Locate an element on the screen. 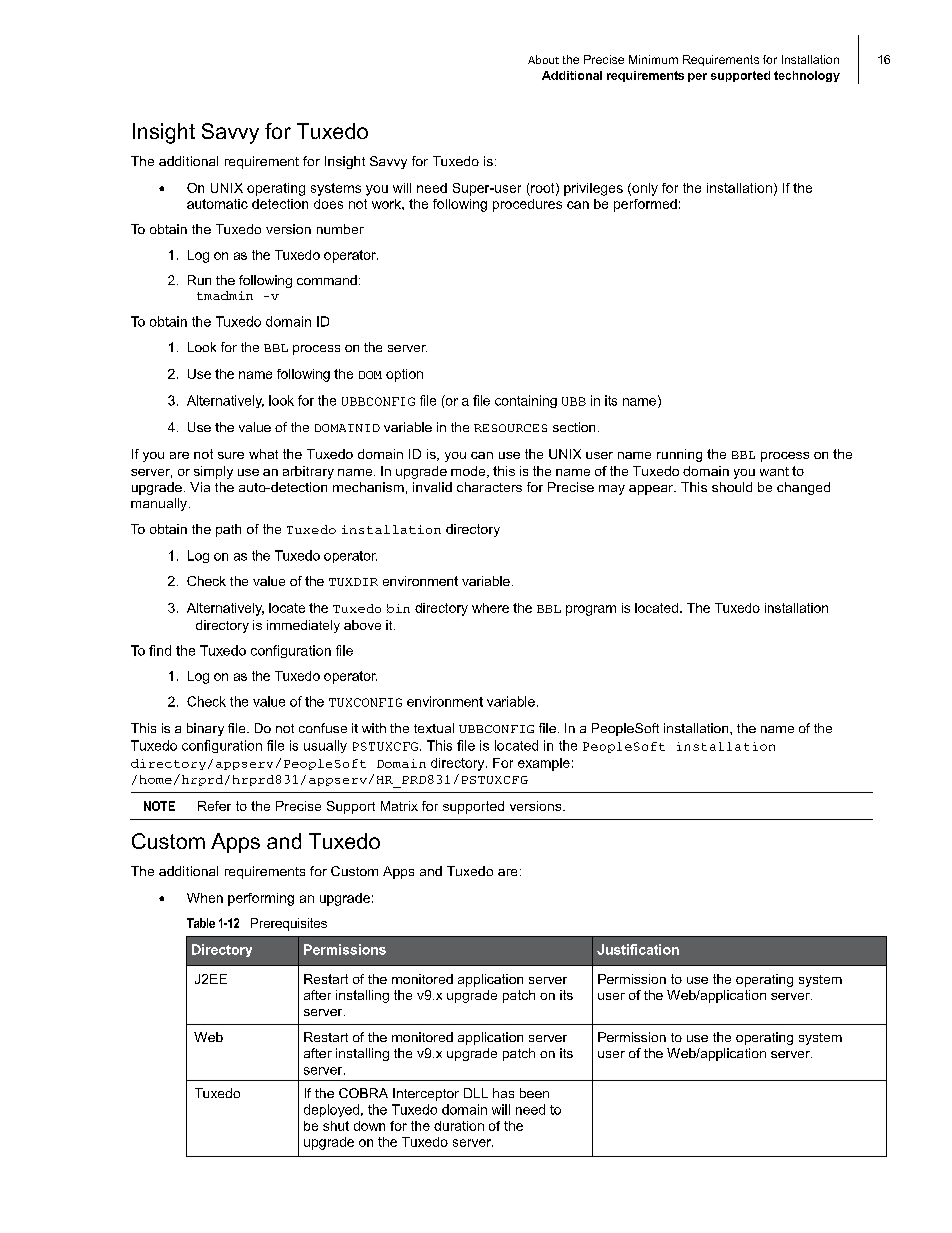 The width and height of the screenshot is (952, 1233). technology is located at coordinates (807, 76).
